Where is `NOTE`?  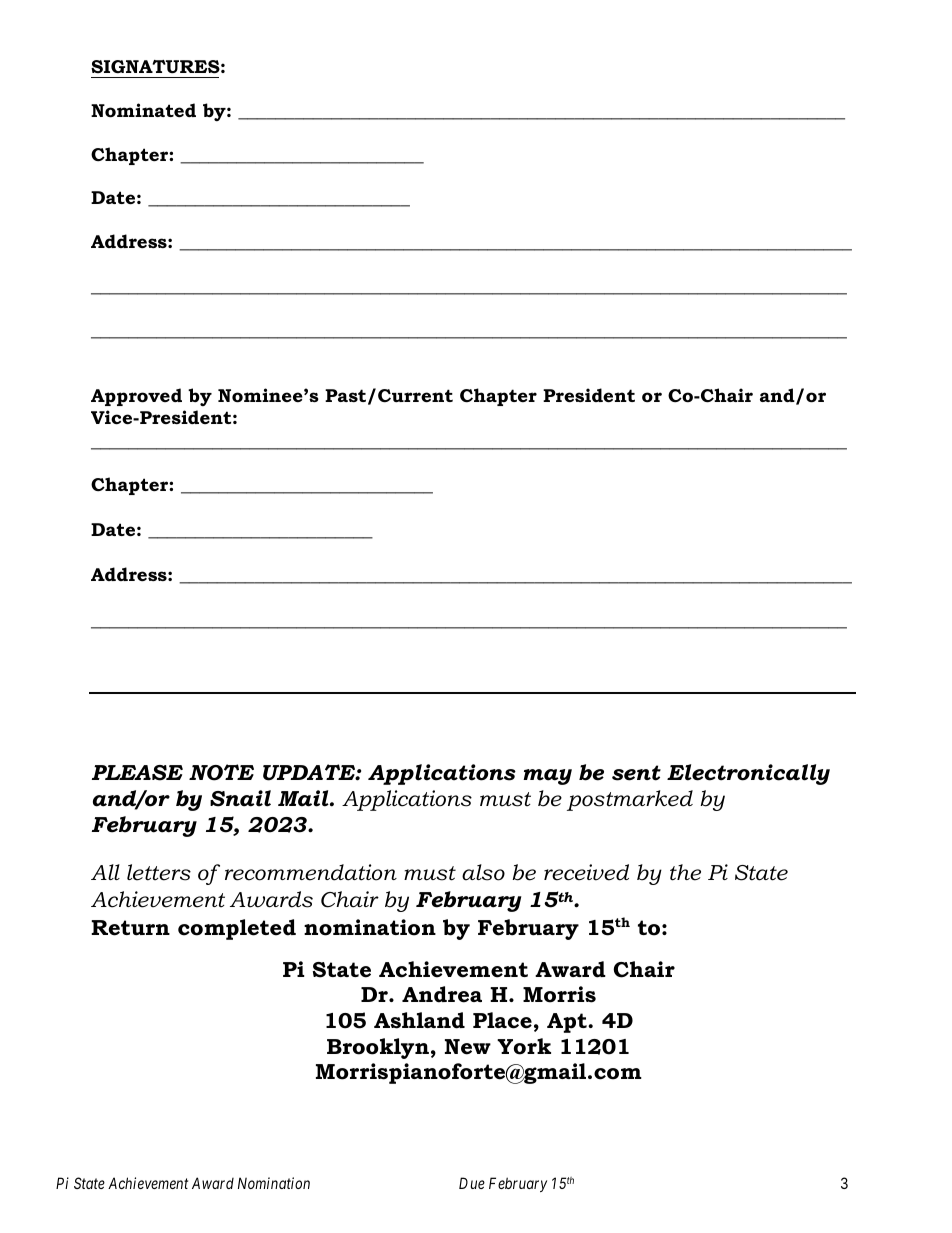
NOTE is located at coordinates (221, 772).
